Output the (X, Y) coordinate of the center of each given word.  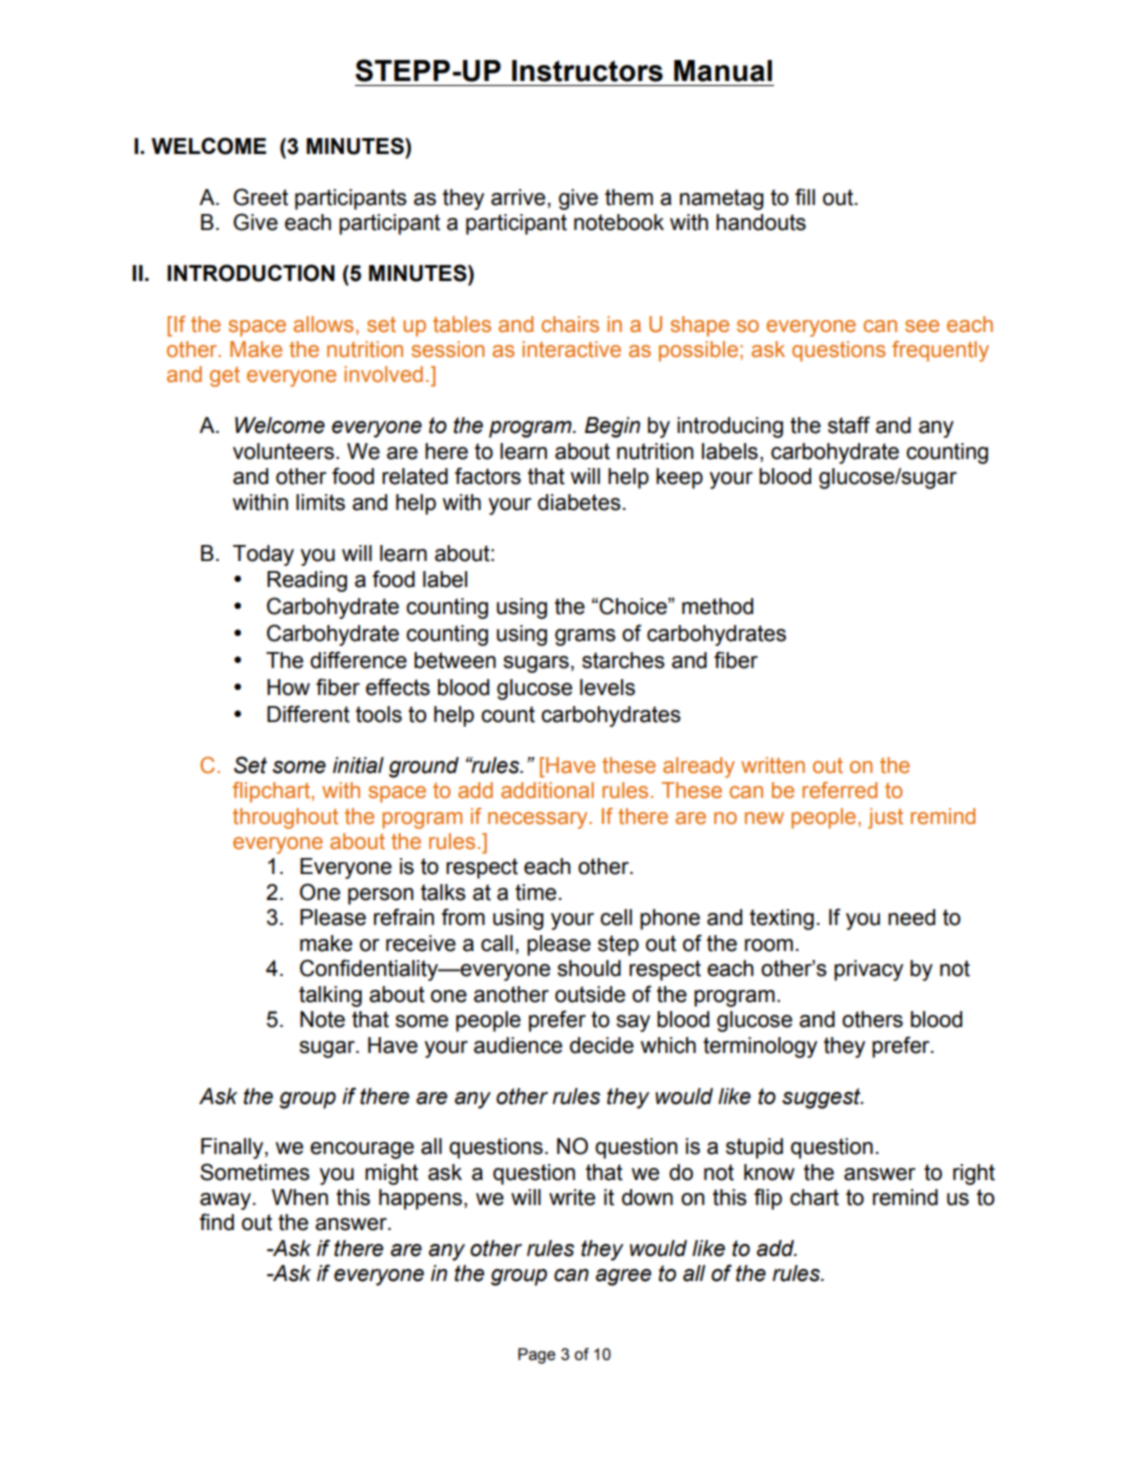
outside (590, 994)
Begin (612, 427)
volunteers (283, 451)
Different (308, 714)
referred (839, 790)
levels (607, 687)
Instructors (587, 71)
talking (330, 996)
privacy (868, 970)
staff (849, 425)
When (300, 1197)
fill (805, 196)
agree (623, 1277)
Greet (260, 197)
